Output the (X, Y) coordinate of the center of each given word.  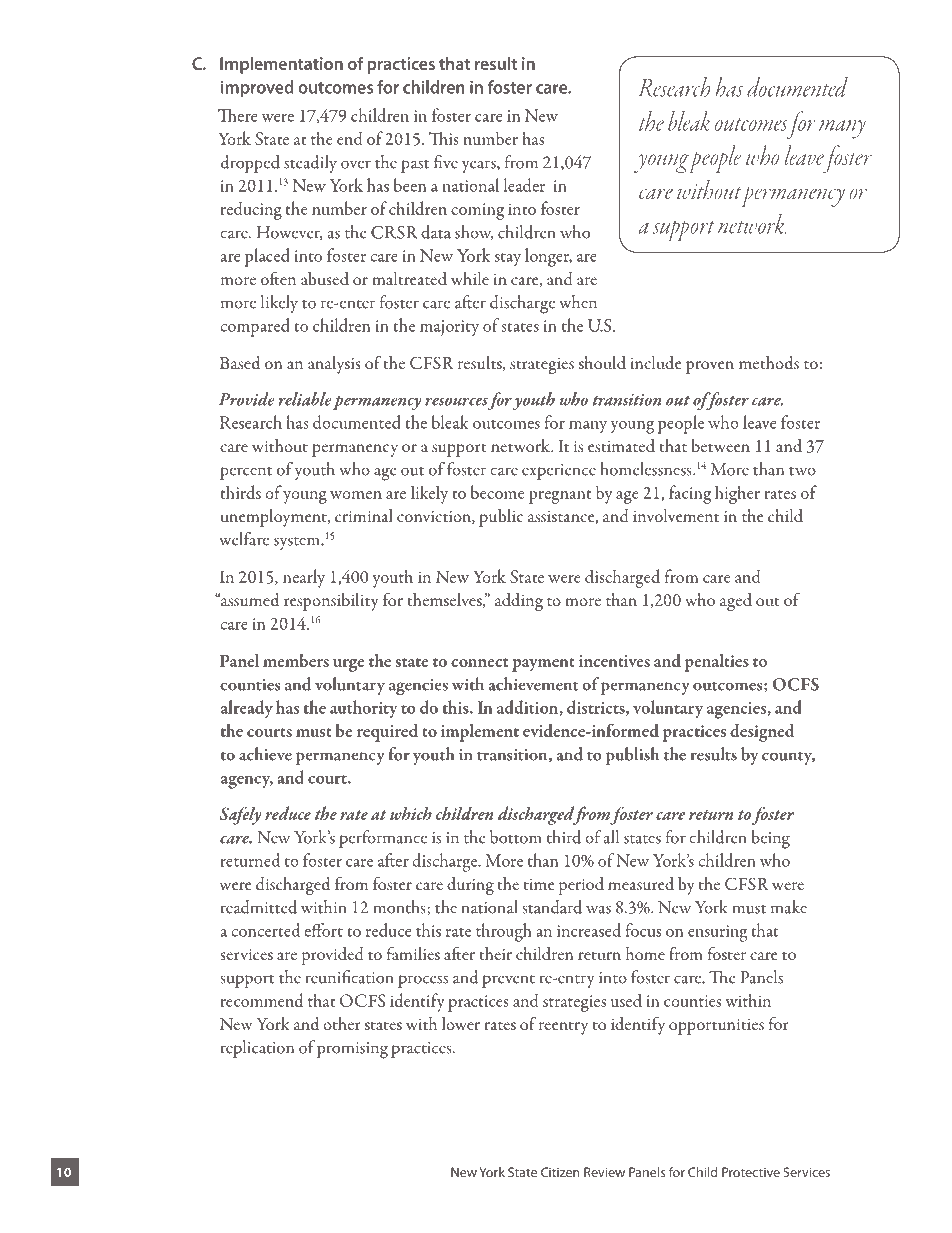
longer (548, 257)
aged (736, 602)
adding (519, 602)
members (296, 660)
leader (524, 185)
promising (352, 1050)
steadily (310, 164)
